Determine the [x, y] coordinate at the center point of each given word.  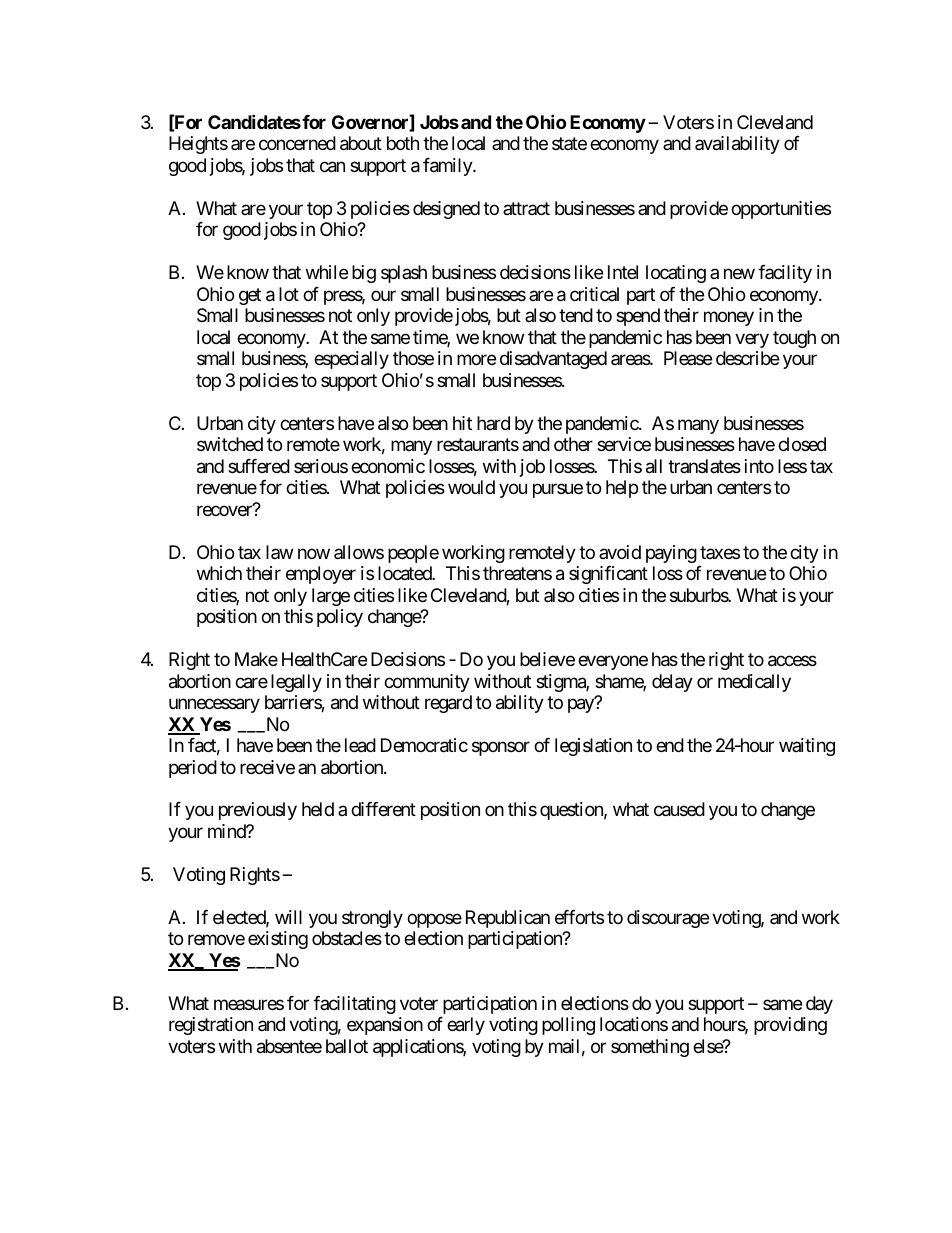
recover [225, 510]
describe [747, 358]
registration [211, 1026]
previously [258, 811]
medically [754, 683]
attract [526, 208]
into [759, 466]
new [739, 274]
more [476, 360]
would [471, 487]
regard [448, 704]
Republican [508, 919]
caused [679, 809]
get [250, 296]
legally [296, 683]
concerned [297, 143]
